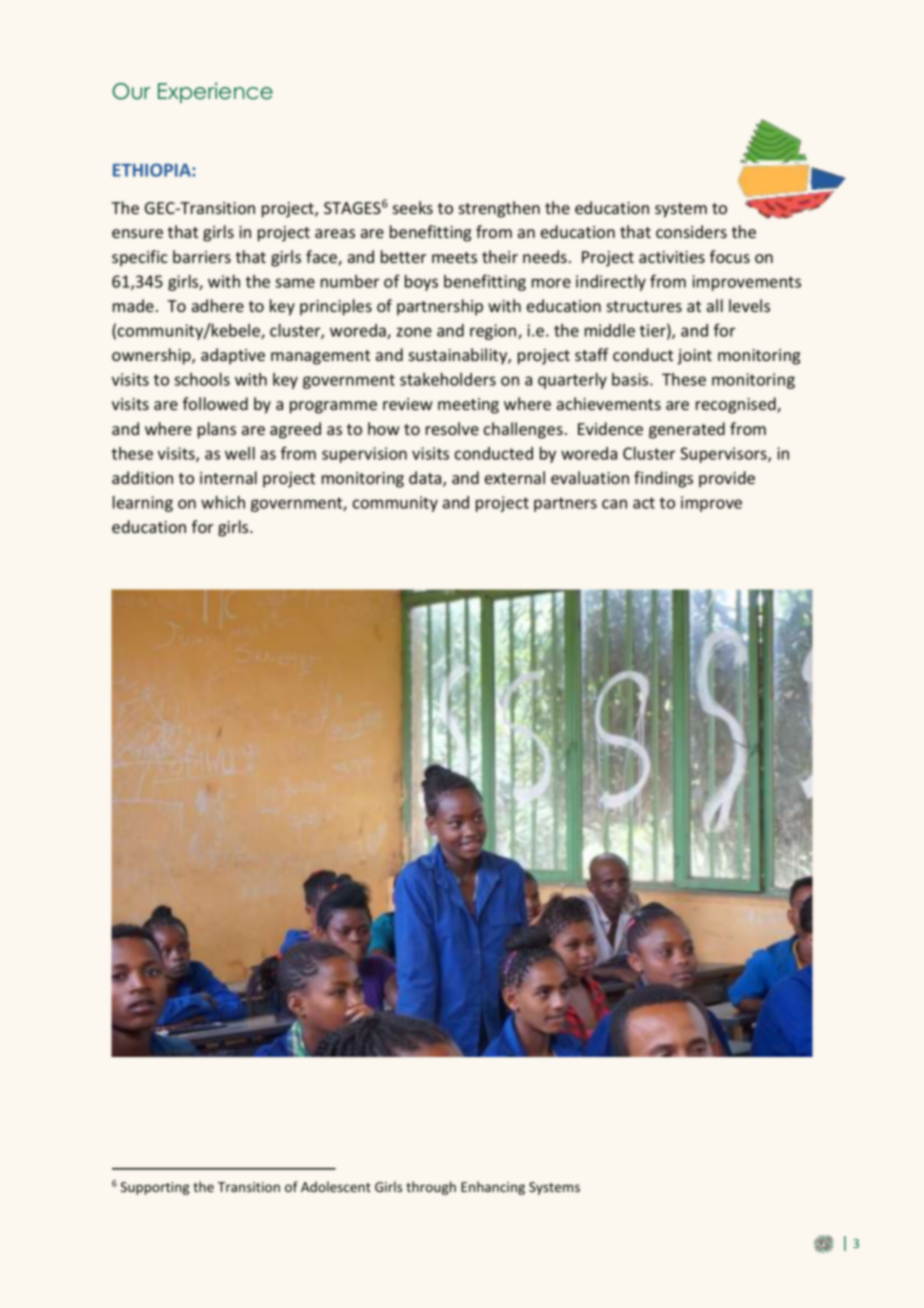 Image resolution: width=924 pixels, height=1308 pixels. What do you see at coordinates (215, 92) in the page?
I see `Experience` at bounding box center [215, 92].
